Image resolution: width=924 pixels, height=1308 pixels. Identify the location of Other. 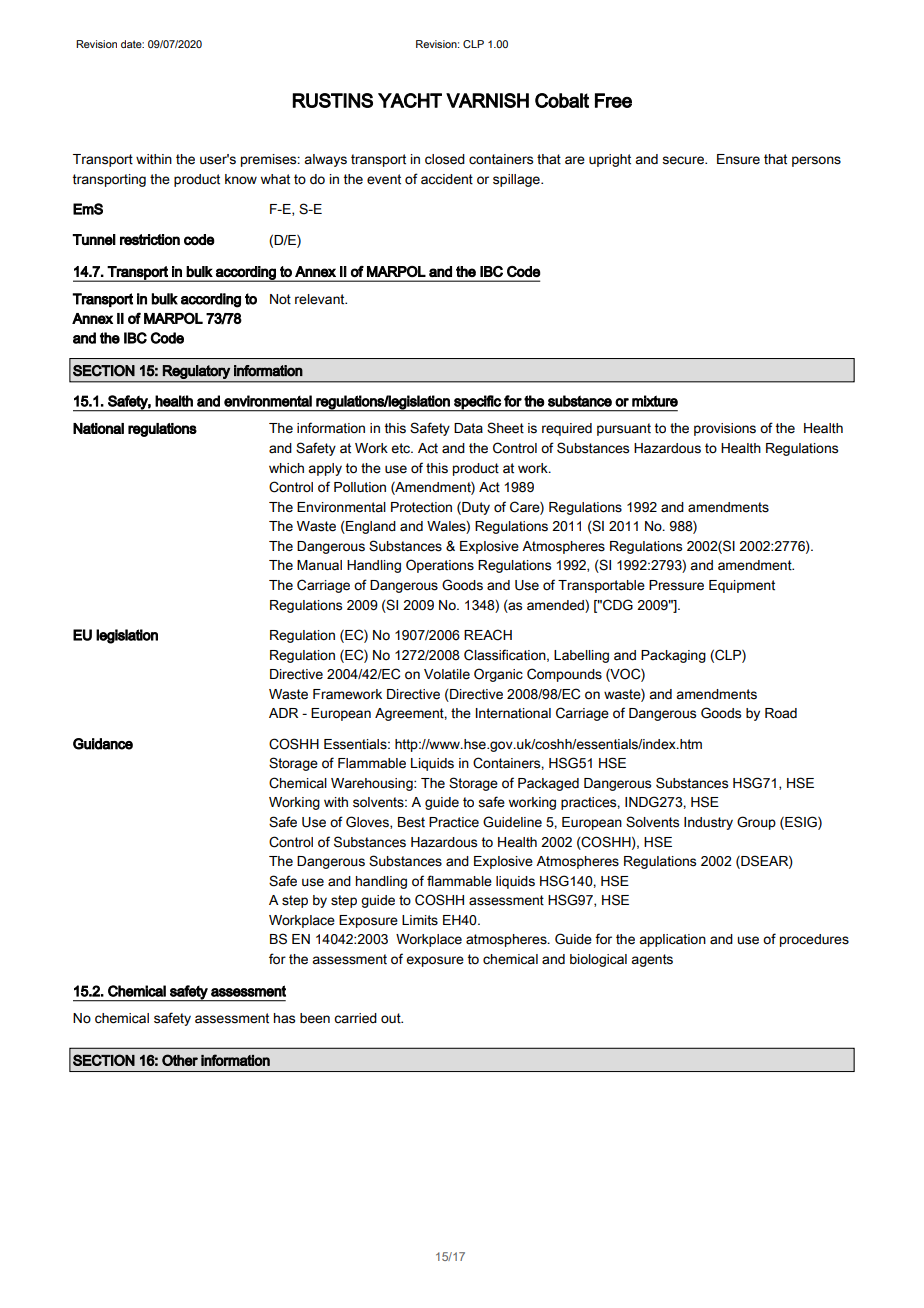
(180, 1060).
